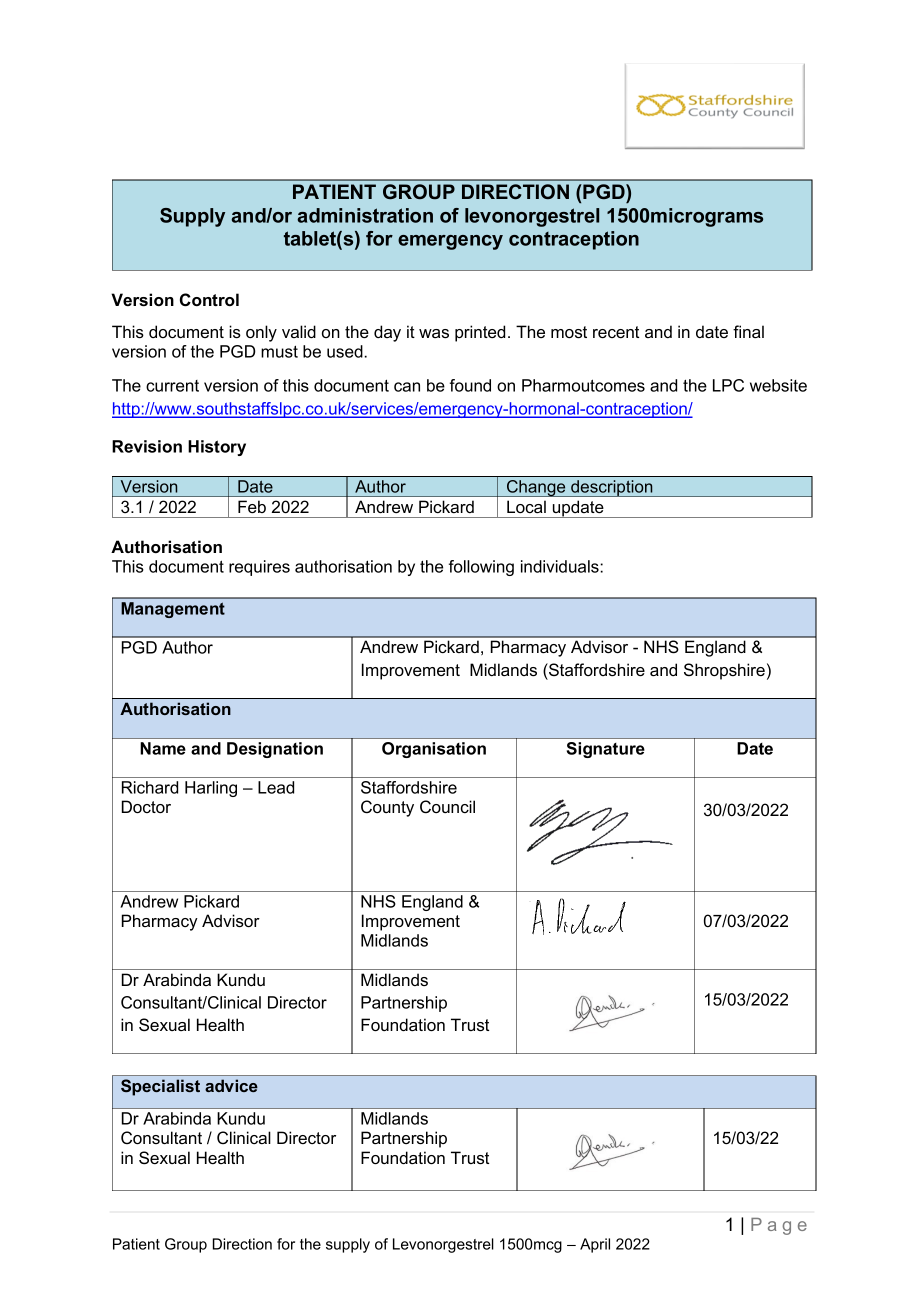 This screenshot has height=1308, width=924. Describe the element at coordinates (724, 671) in the screenshot. I see `Shropshire` at that location.
